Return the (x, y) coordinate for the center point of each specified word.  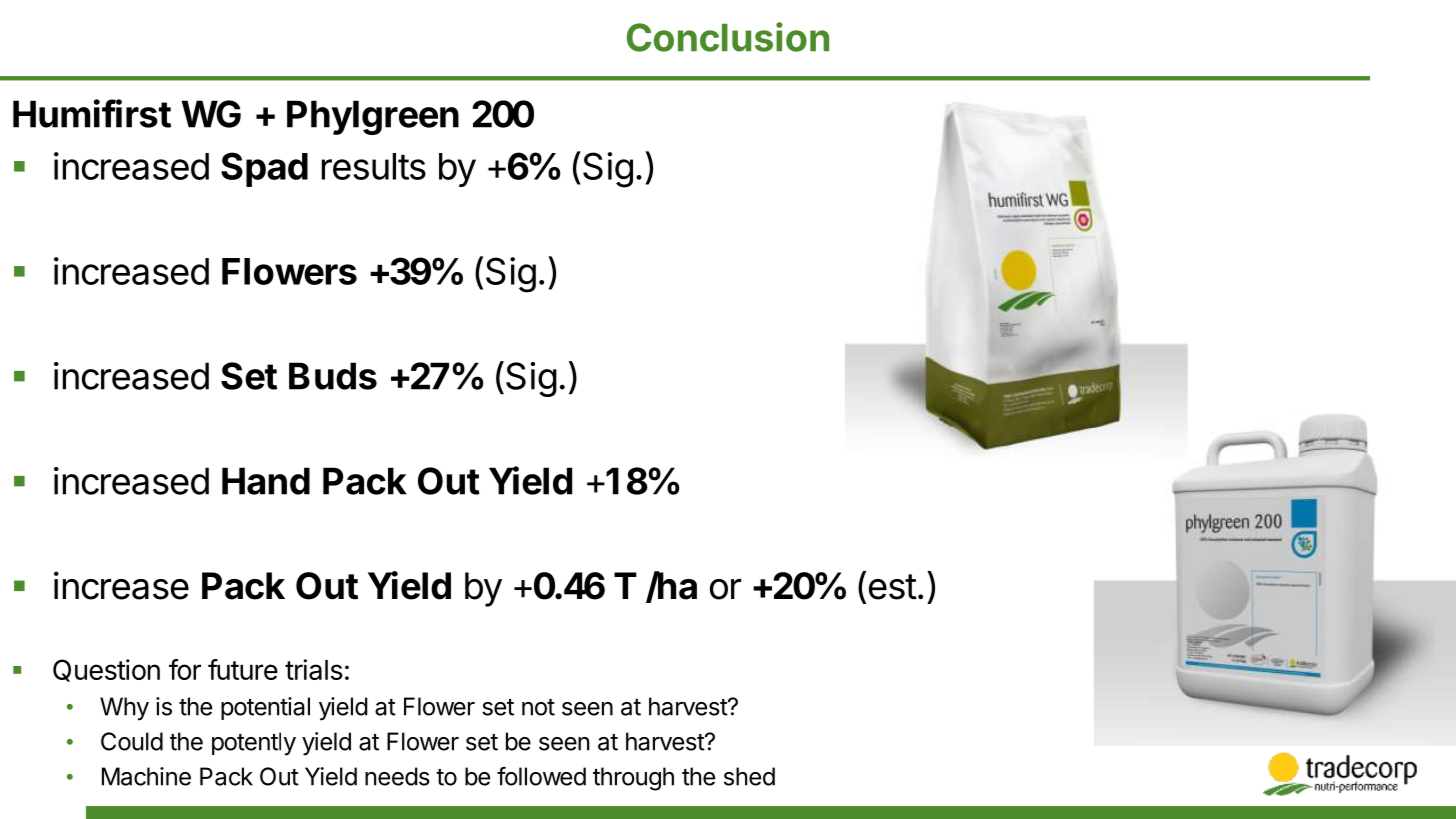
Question (106, 670)
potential (265, 708)
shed (749, 776)
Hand (266, 481)
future (243, 669)
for (185, 669)
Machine (146, 776)
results (374, 166)
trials (314, 669)
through (633, 779)
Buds (333, 376)
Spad (264, 169)
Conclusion (728, 37)
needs (397, 776)
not (538, 707)
